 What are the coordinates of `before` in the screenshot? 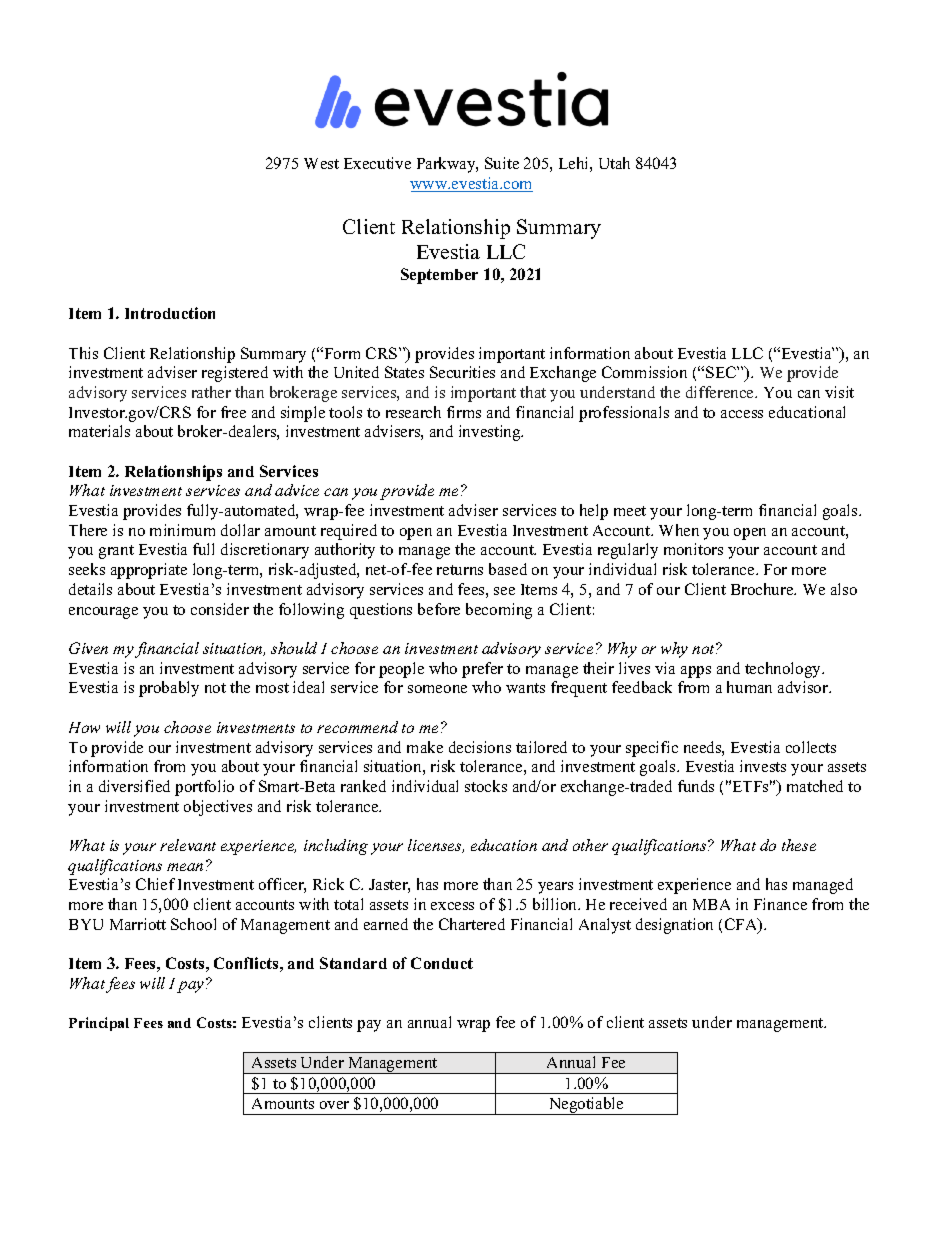 It's located at (439, 609).
